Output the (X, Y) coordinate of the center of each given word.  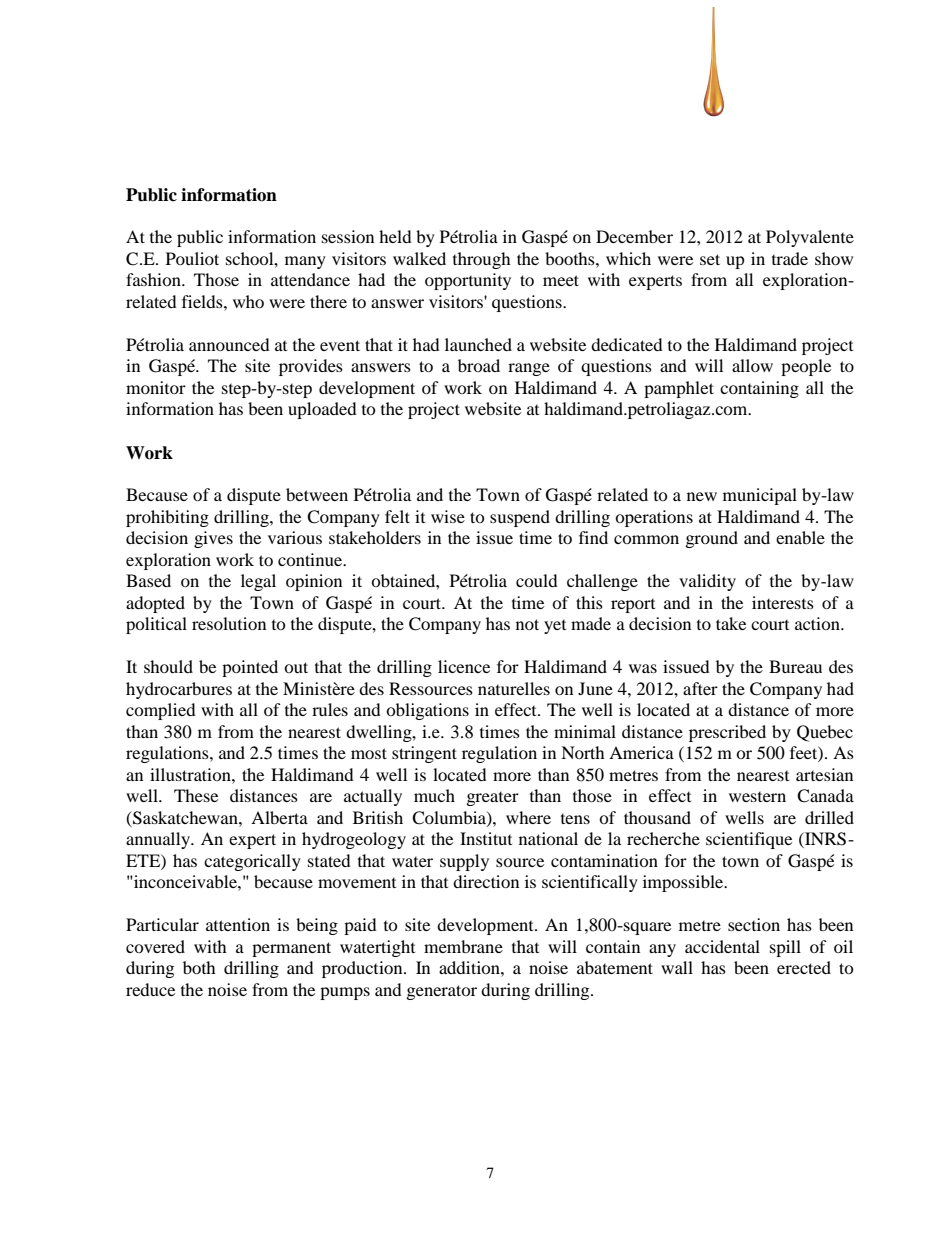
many (305, 262)
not (527, 624)
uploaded (322, 410)
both (199, 967)
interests (783, 602)
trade (790, 258)
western (757, 797)
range (529, 369)
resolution (229, 623)
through (482, 260)
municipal (760, 496)
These (196, 795)
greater (493, 799)
